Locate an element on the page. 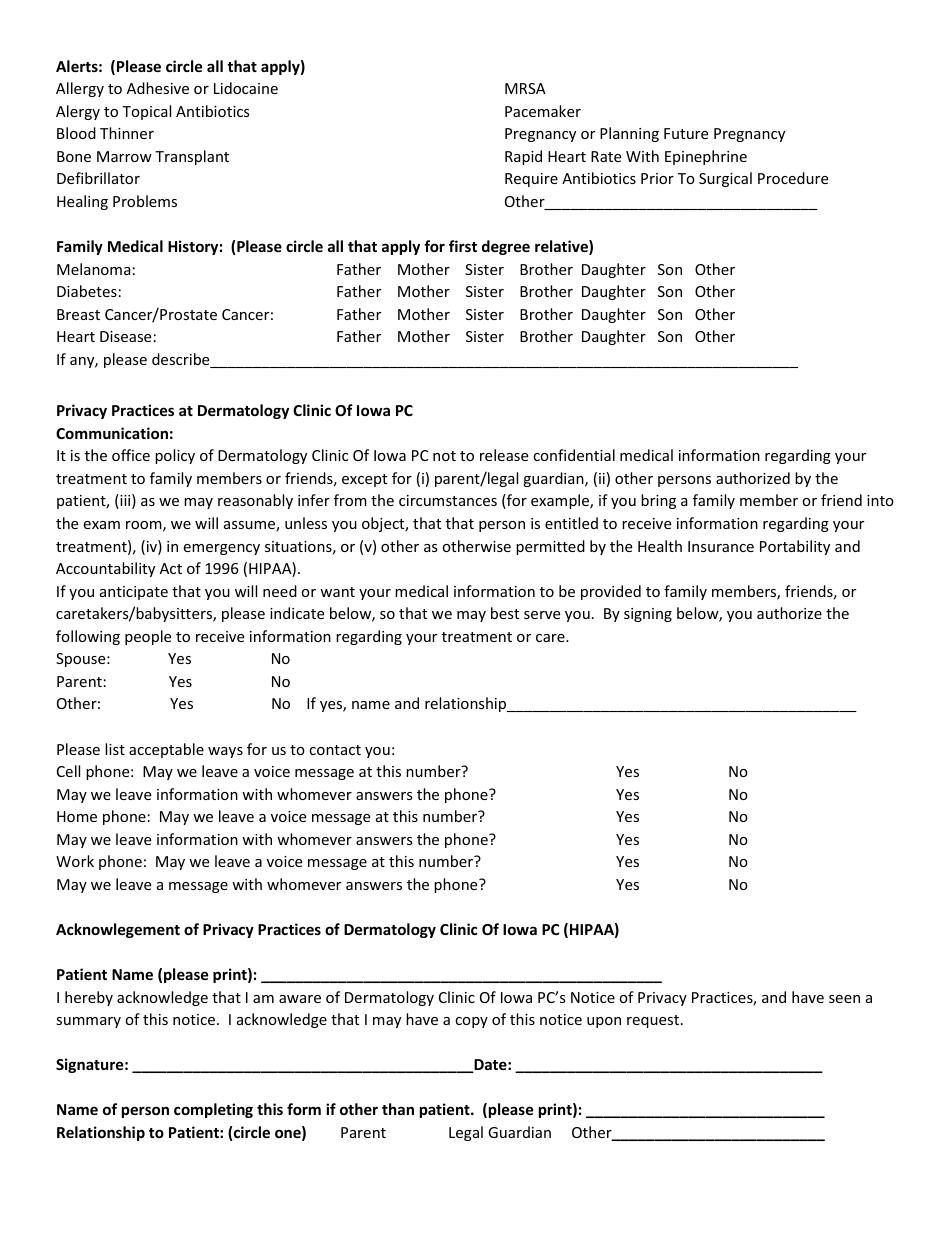  Topical is located at coordinates (146, 112).
